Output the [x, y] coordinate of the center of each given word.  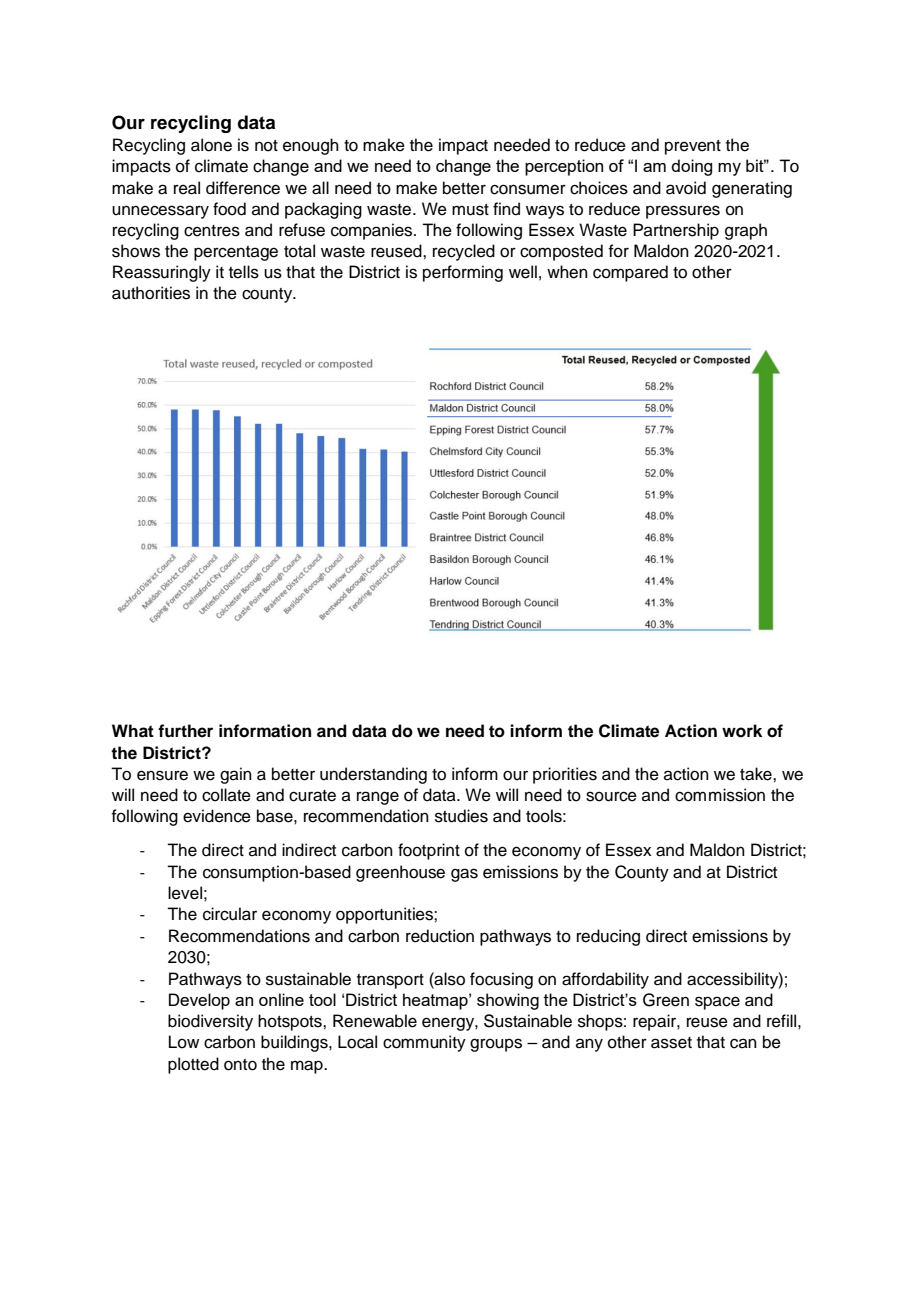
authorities [151, 293]
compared [630, 273]
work [742, 731]
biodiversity [210, 1022]
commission [720, 795]
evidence [217, 816]
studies [461, 816]
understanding [373, 775]
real [187, 188]
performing [463, 273]
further [185, 731]
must [470, 210]
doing [691, 167]
